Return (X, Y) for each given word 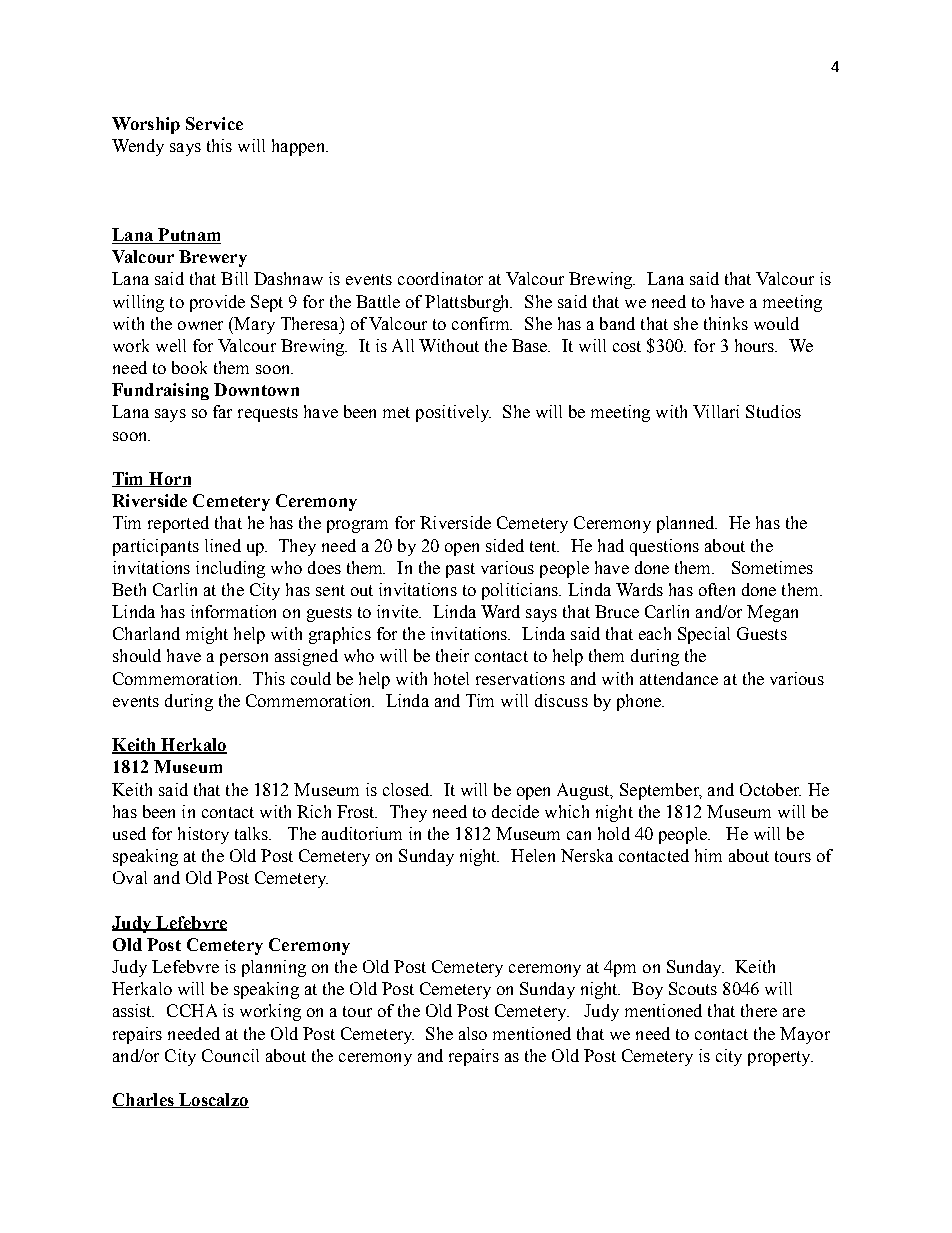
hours (756, 345)
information (233, 611)
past (460, 570)
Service (214, 123)
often (717, 589)
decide (515, 811)
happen (299, 147)
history (203, 835)
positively (453, 413)
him (708, 855)
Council (230, 1055)
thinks (726, 323)
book (189, 367)
